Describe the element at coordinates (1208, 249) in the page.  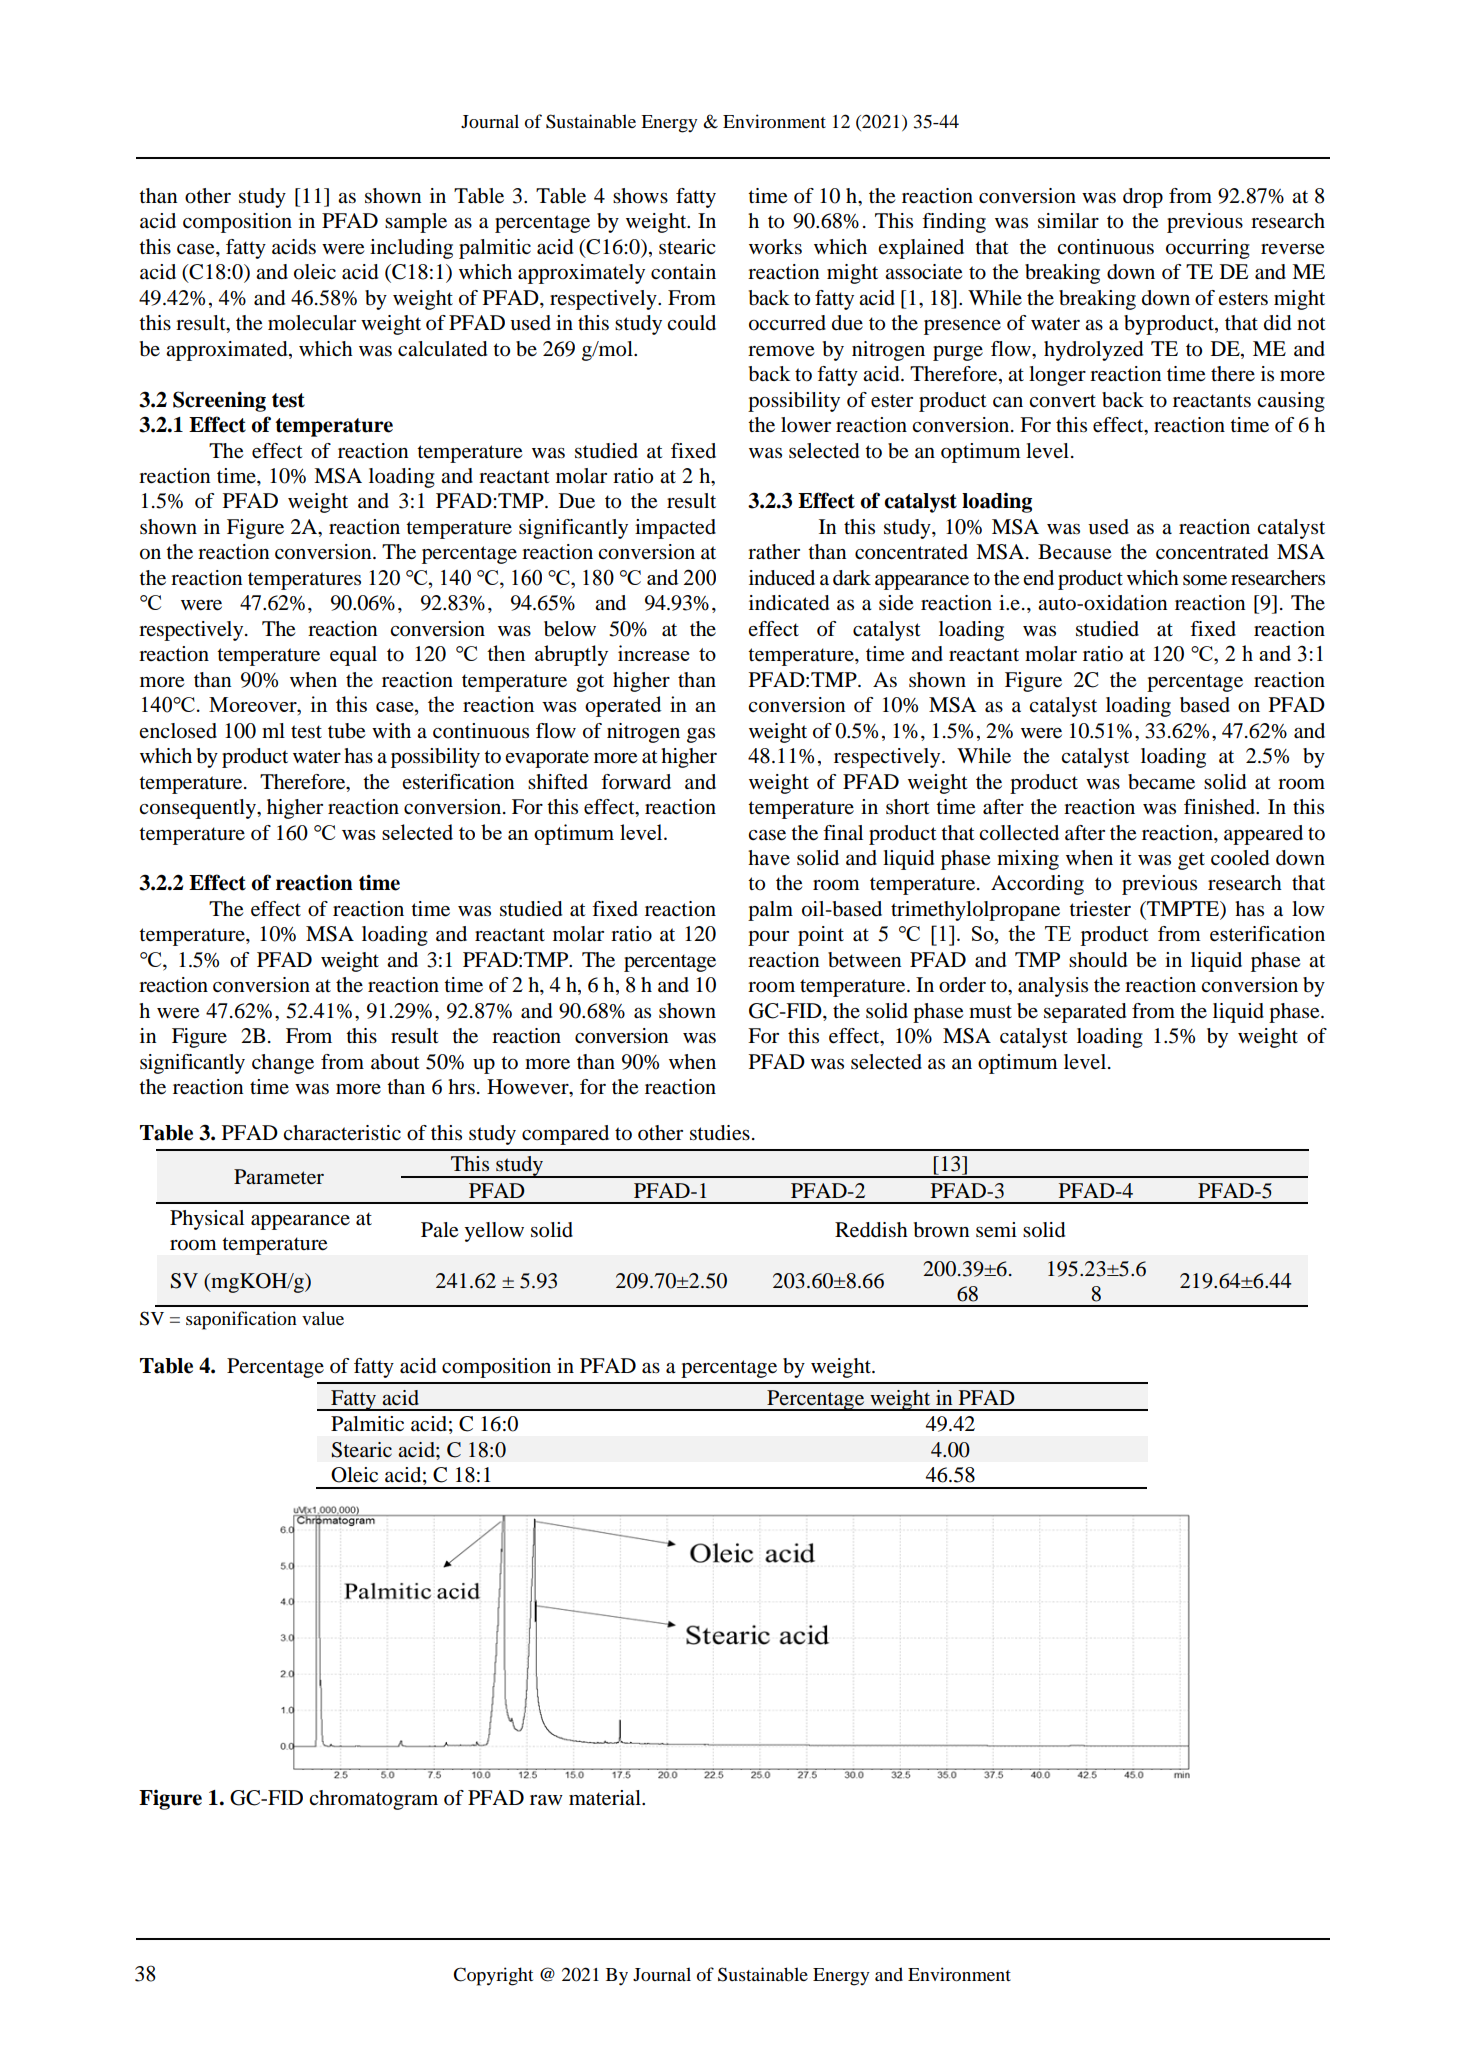
I see `occurring` at that location.
